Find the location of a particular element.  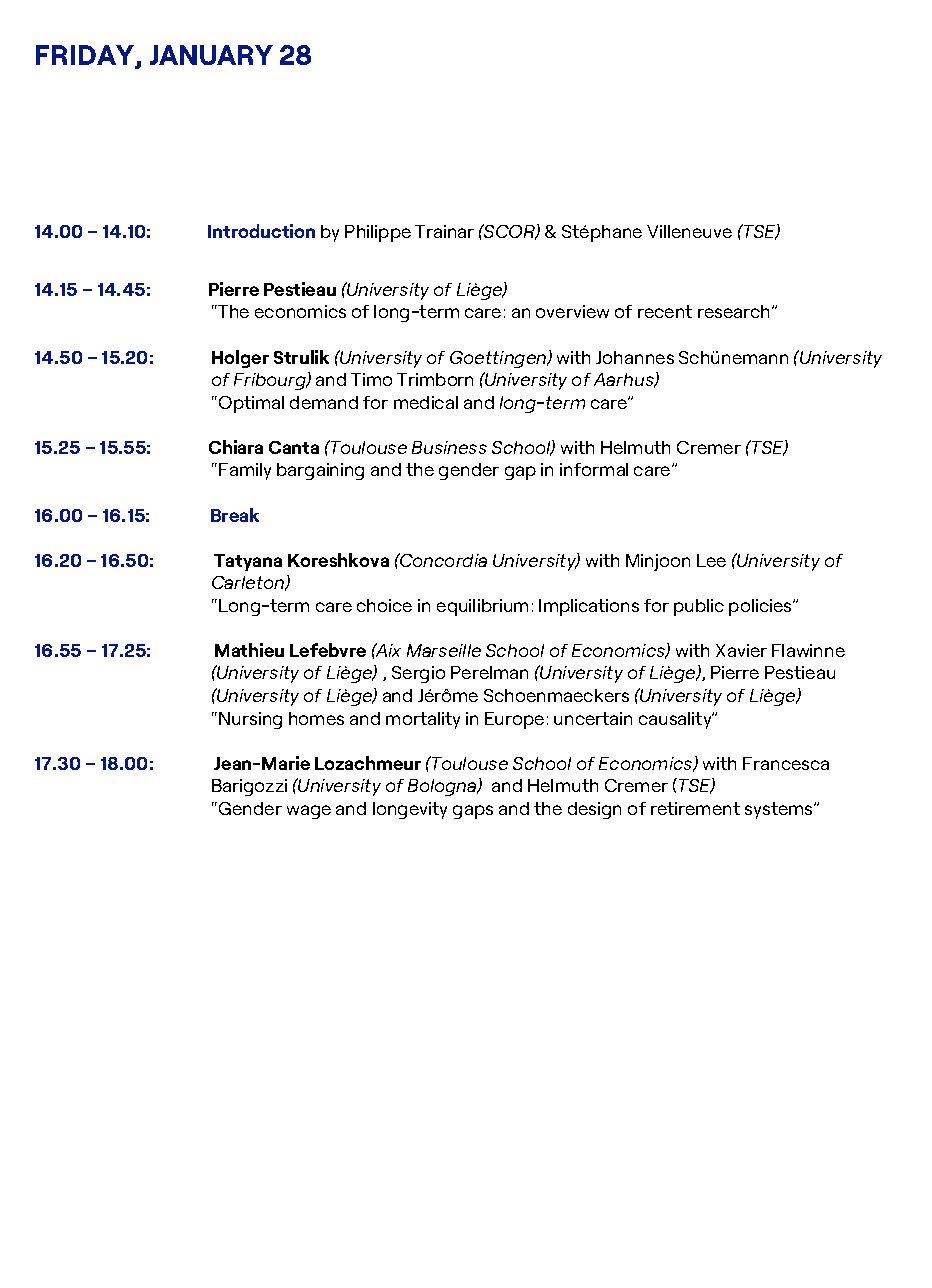

Villeneuve is located at coordinates (689, 231).
